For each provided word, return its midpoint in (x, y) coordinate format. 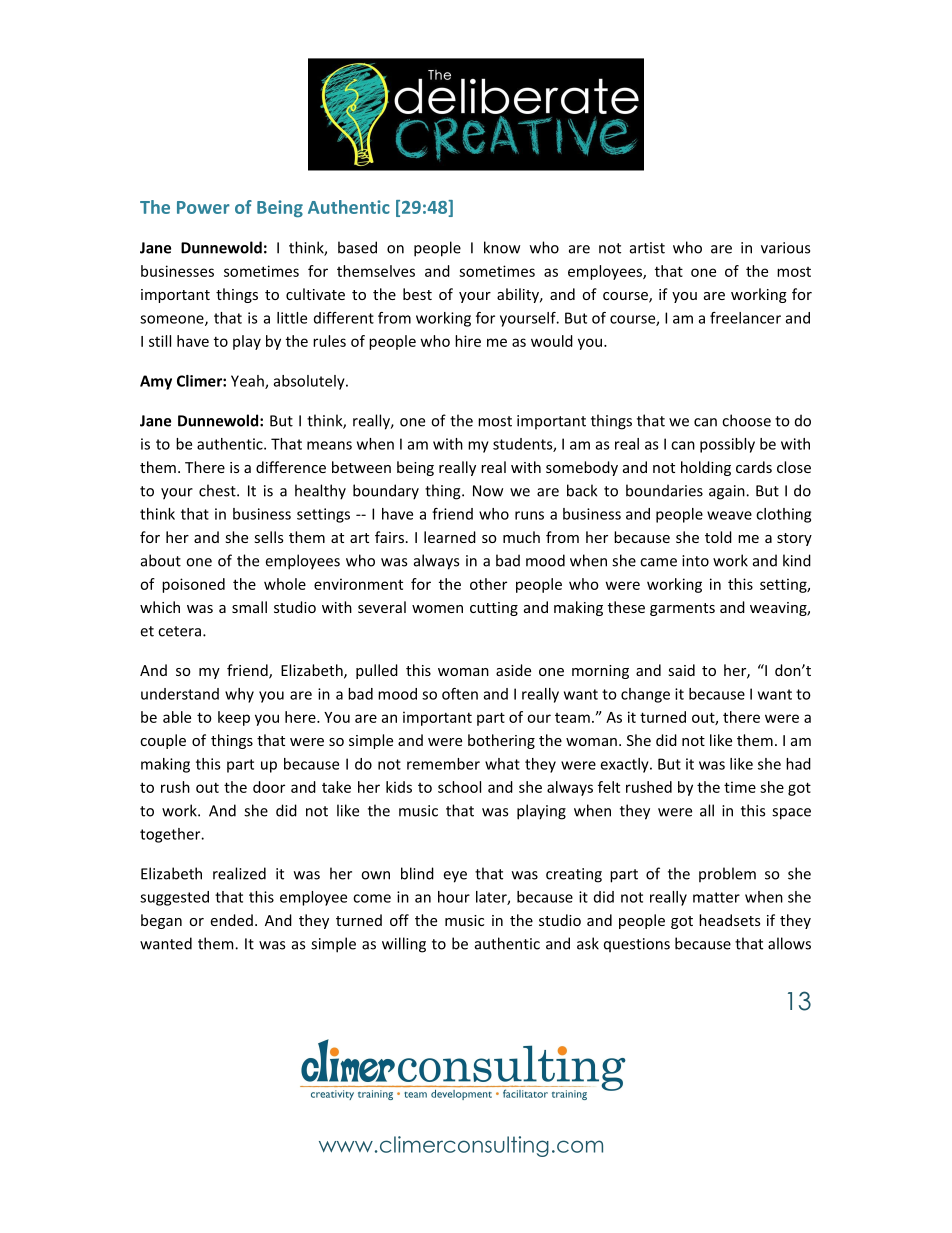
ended (232, 920)
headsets (729, 920)
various (785, 248)
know (502, 247)
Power (203, 207)
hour (454, 897)
